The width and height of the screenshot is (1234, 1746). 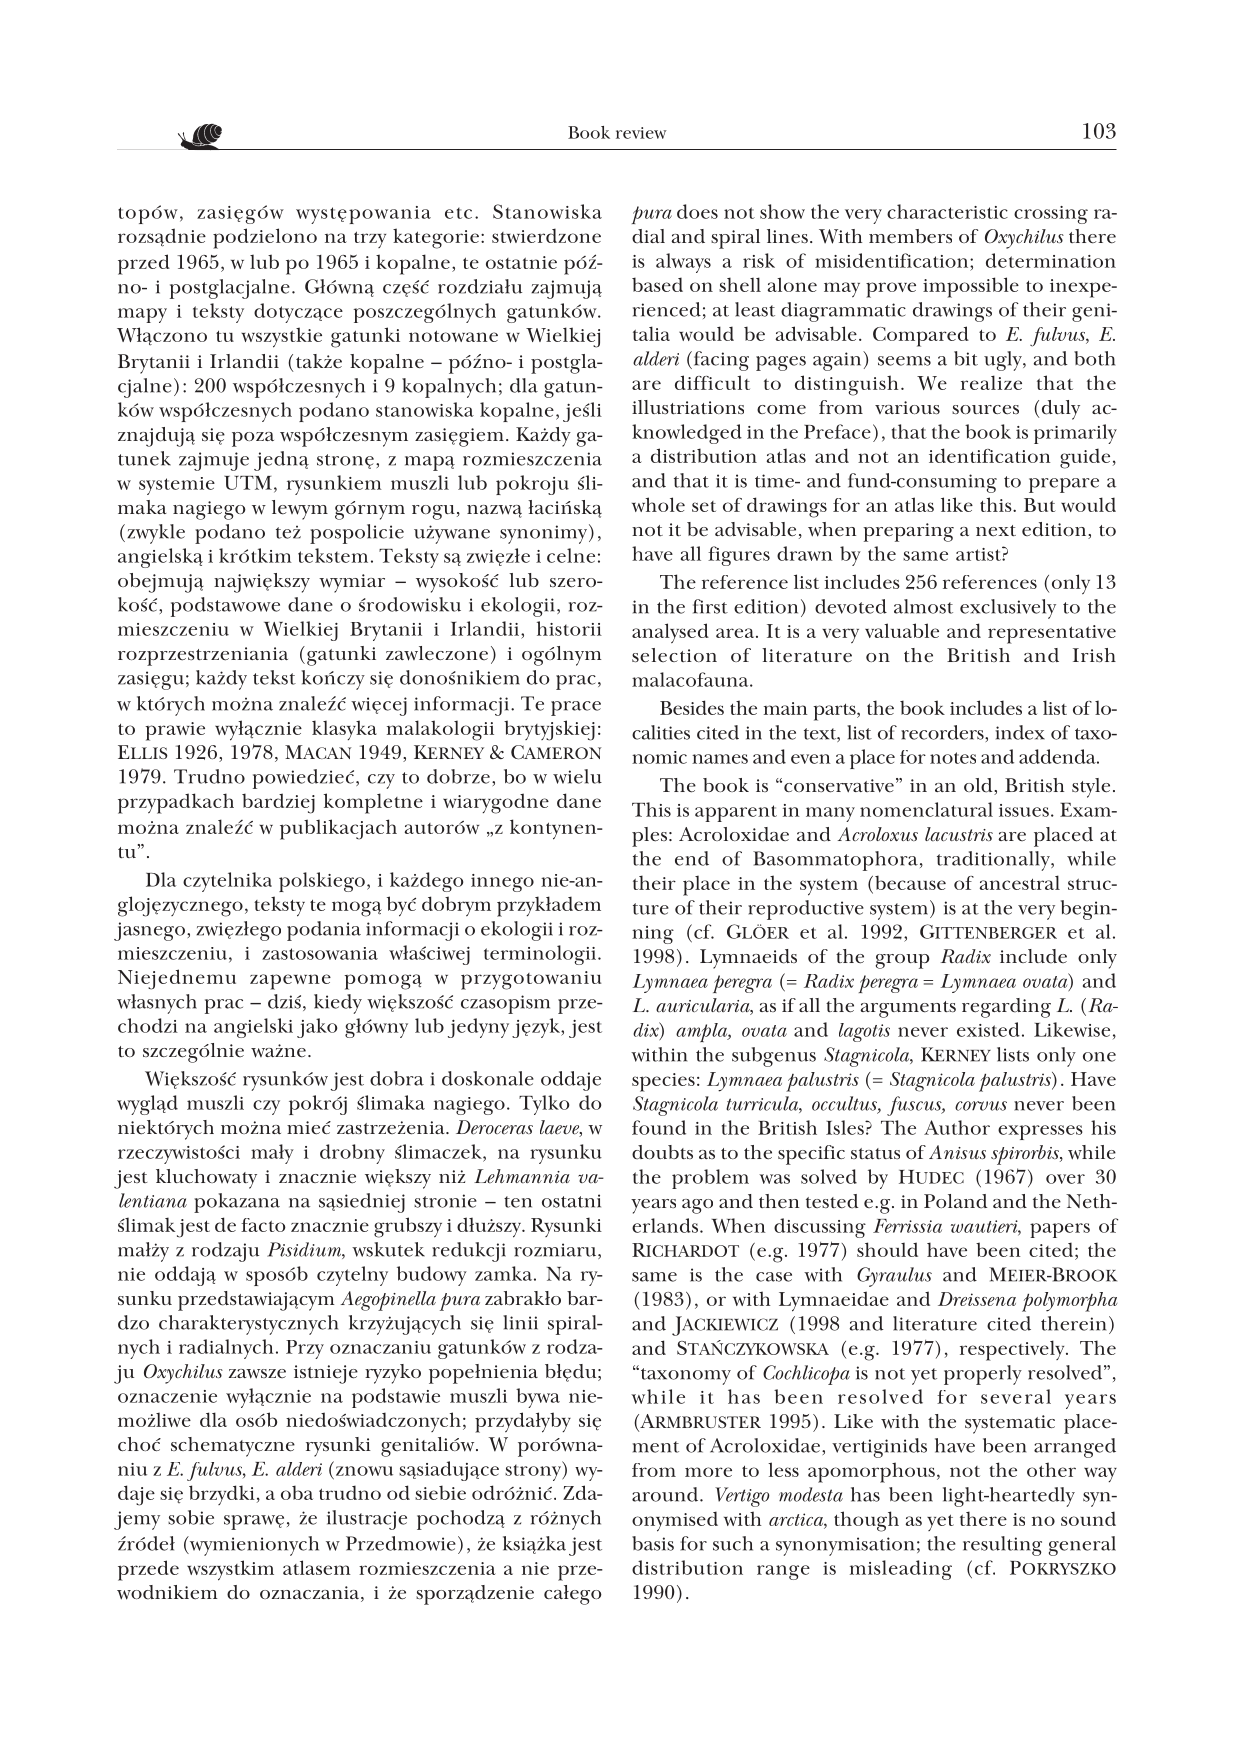 What do you see at coordinates (297, 1492) in the screenshot?
I see `oba` at bounding box center [297, 1492].
